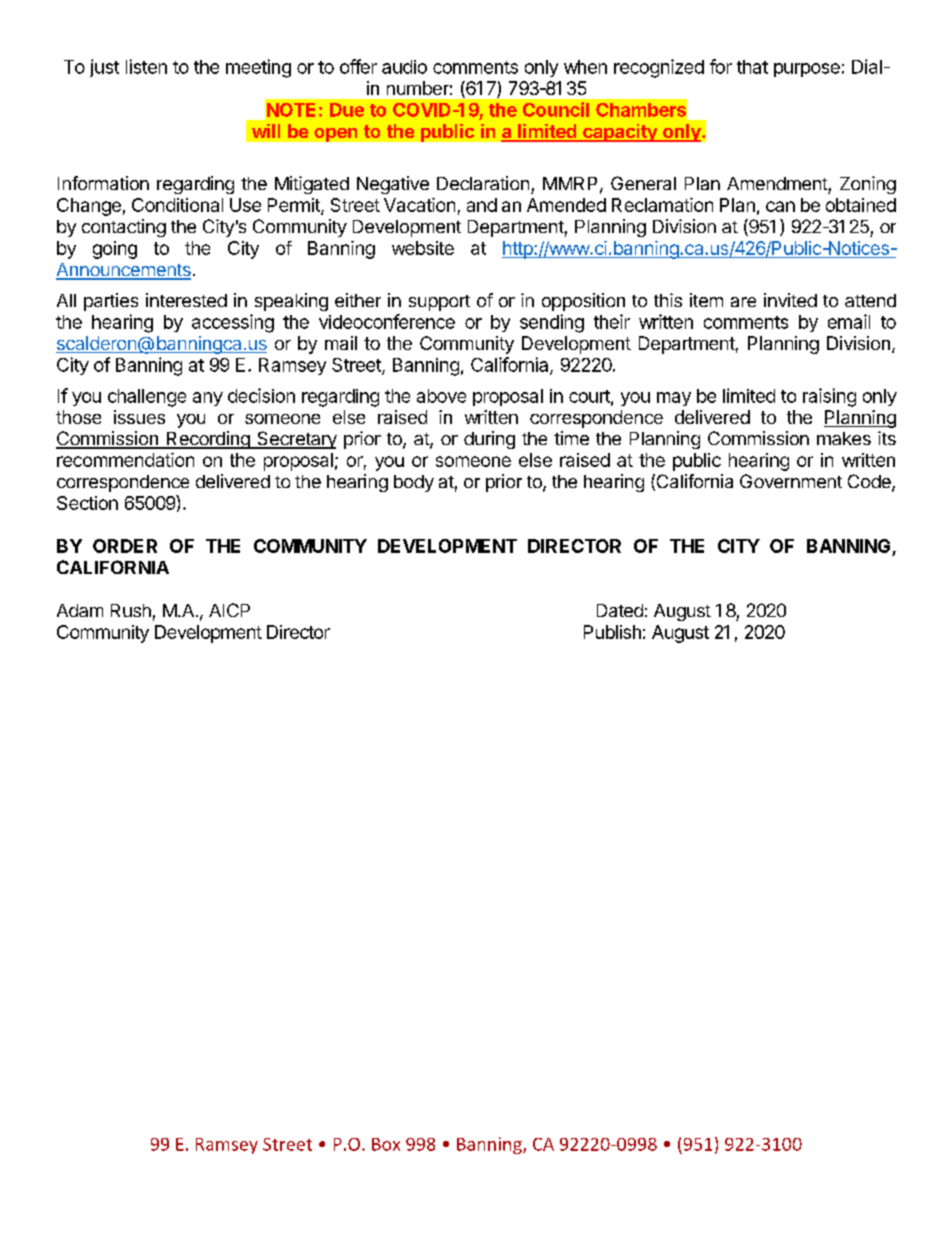  I want to click on Rush, so click(131, 610).
